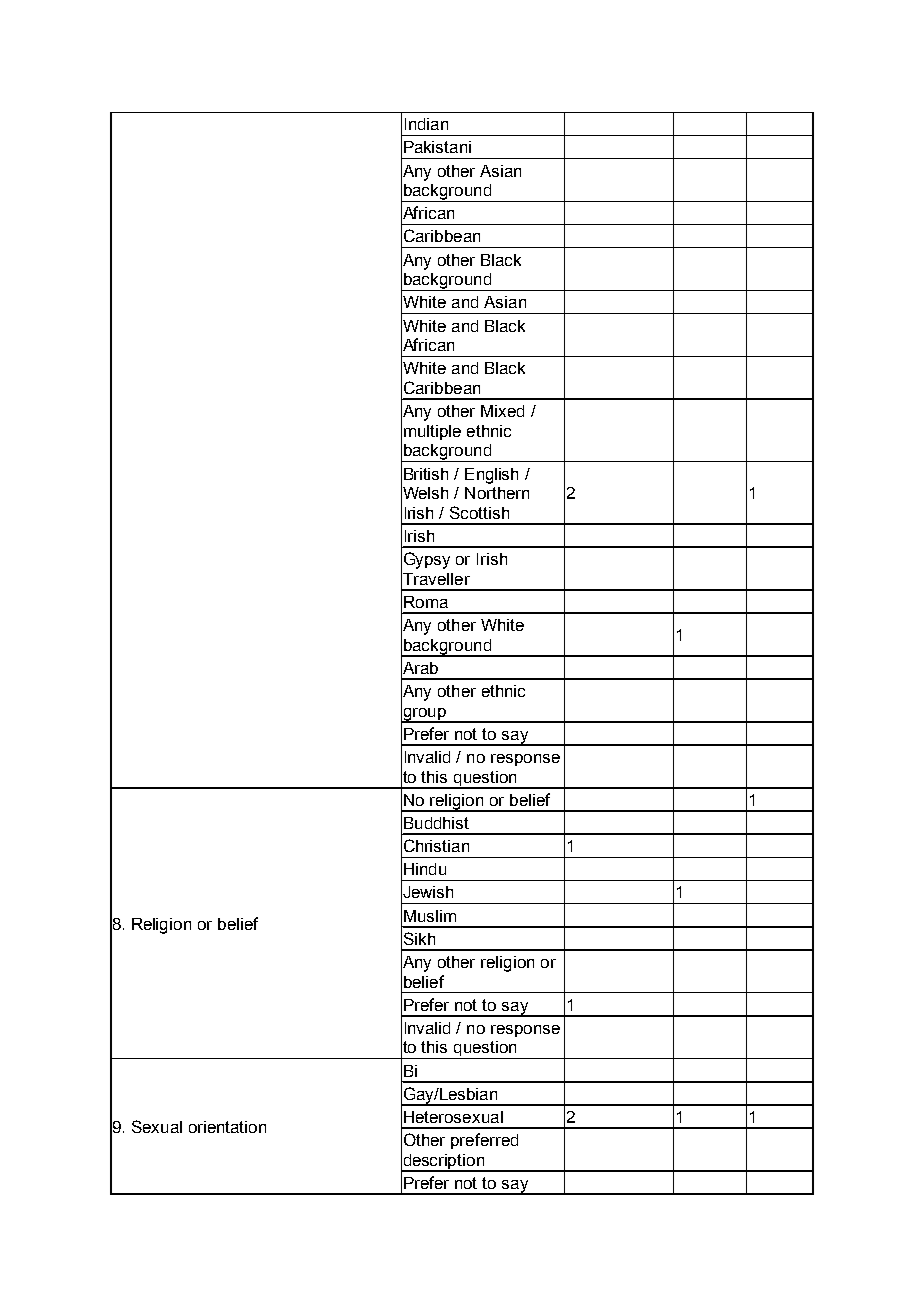 This document has height=1308, width=924. I want to click on orientation, so click(227, 1127).
